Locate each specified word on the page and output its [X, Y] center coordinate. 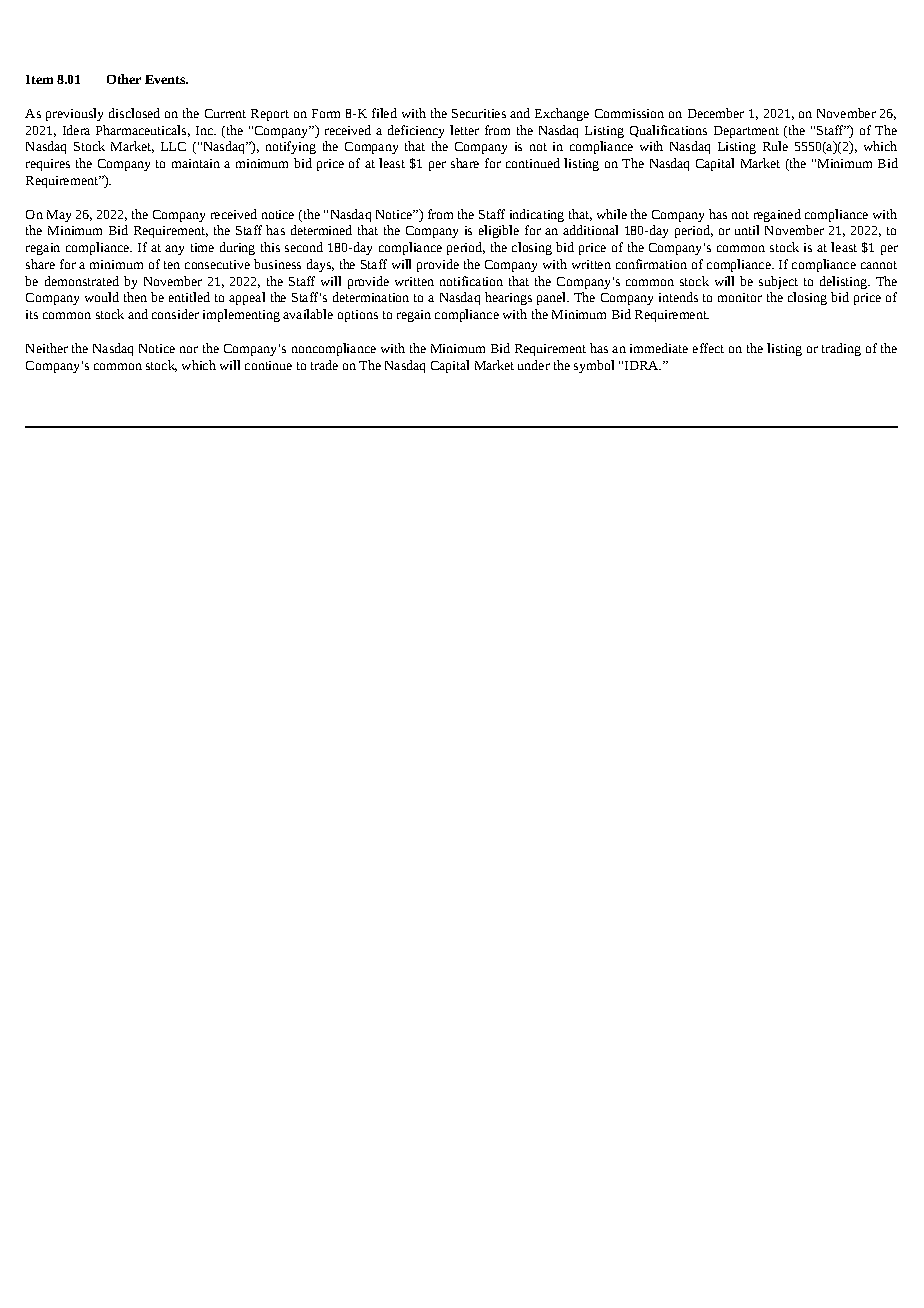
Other [124, 79]
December [716, 113]
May [59, 216]
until [747, 230]
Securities [479, 113]
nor [189, 349]
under [534, 365]
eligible [499, 231]
